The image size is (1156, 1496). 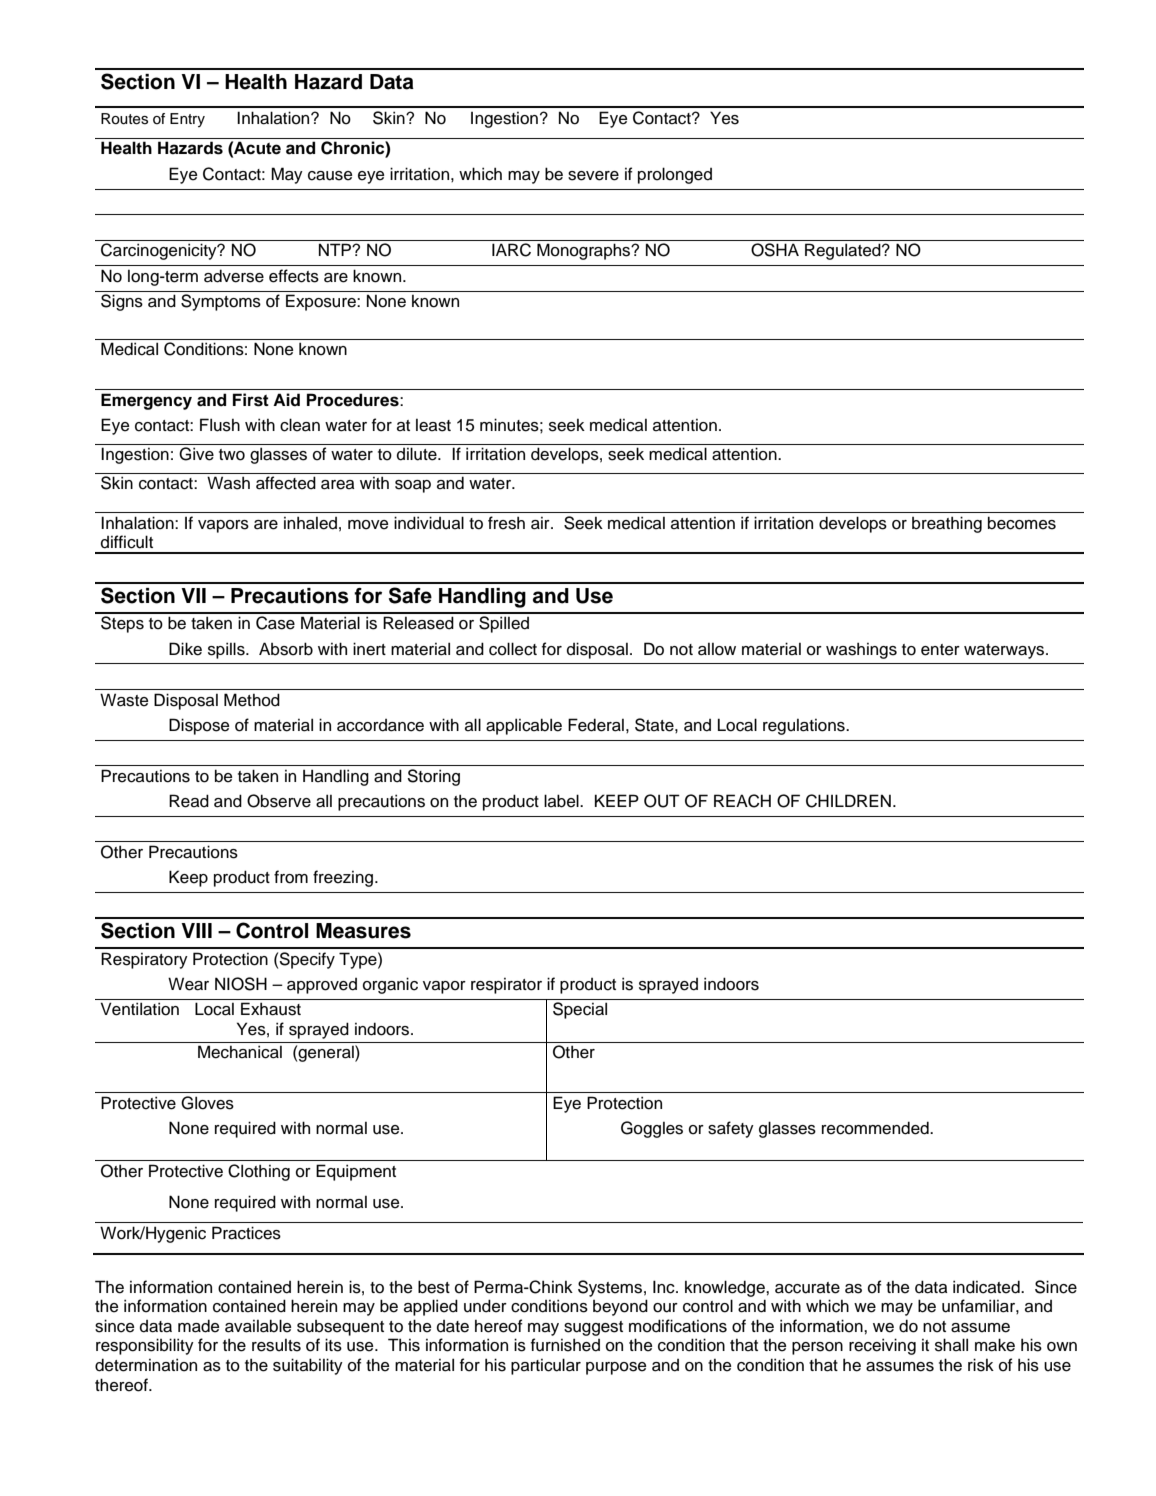 What do you see at coordinates (844, 251) in the document?
I see `Regulated` at bounding box center [844, 251].
